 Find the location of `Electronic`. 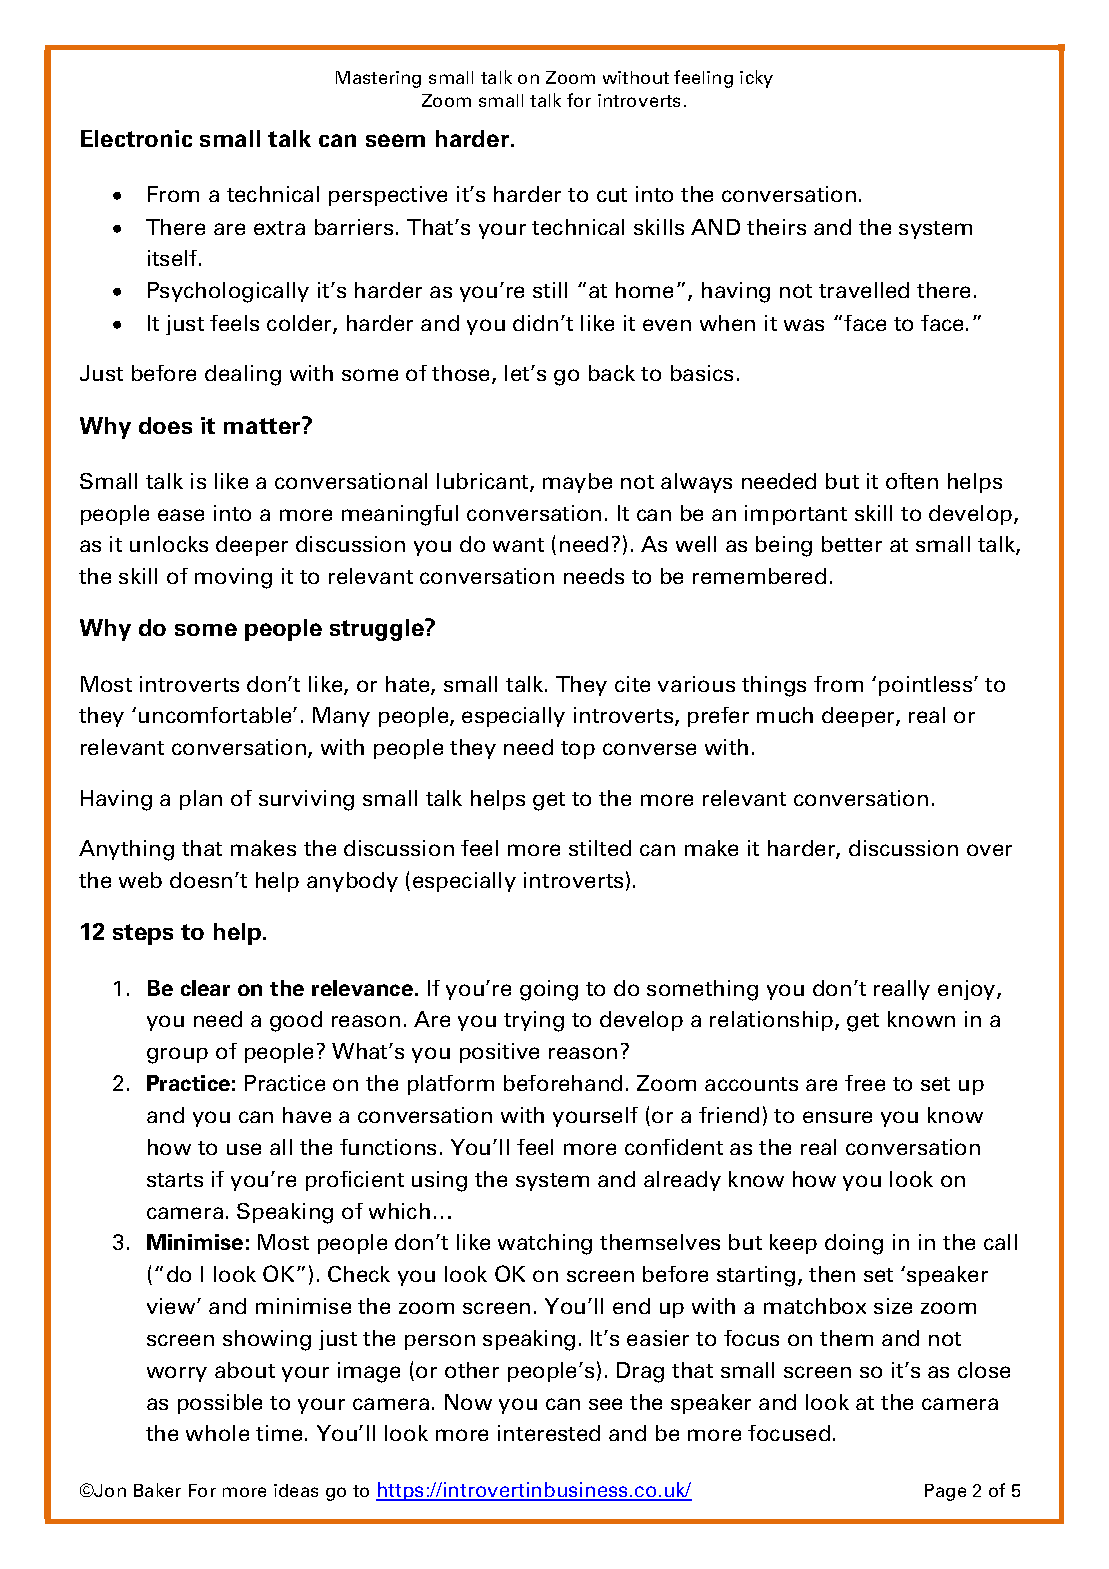

Electronic is located at coordinates (136, 138).
